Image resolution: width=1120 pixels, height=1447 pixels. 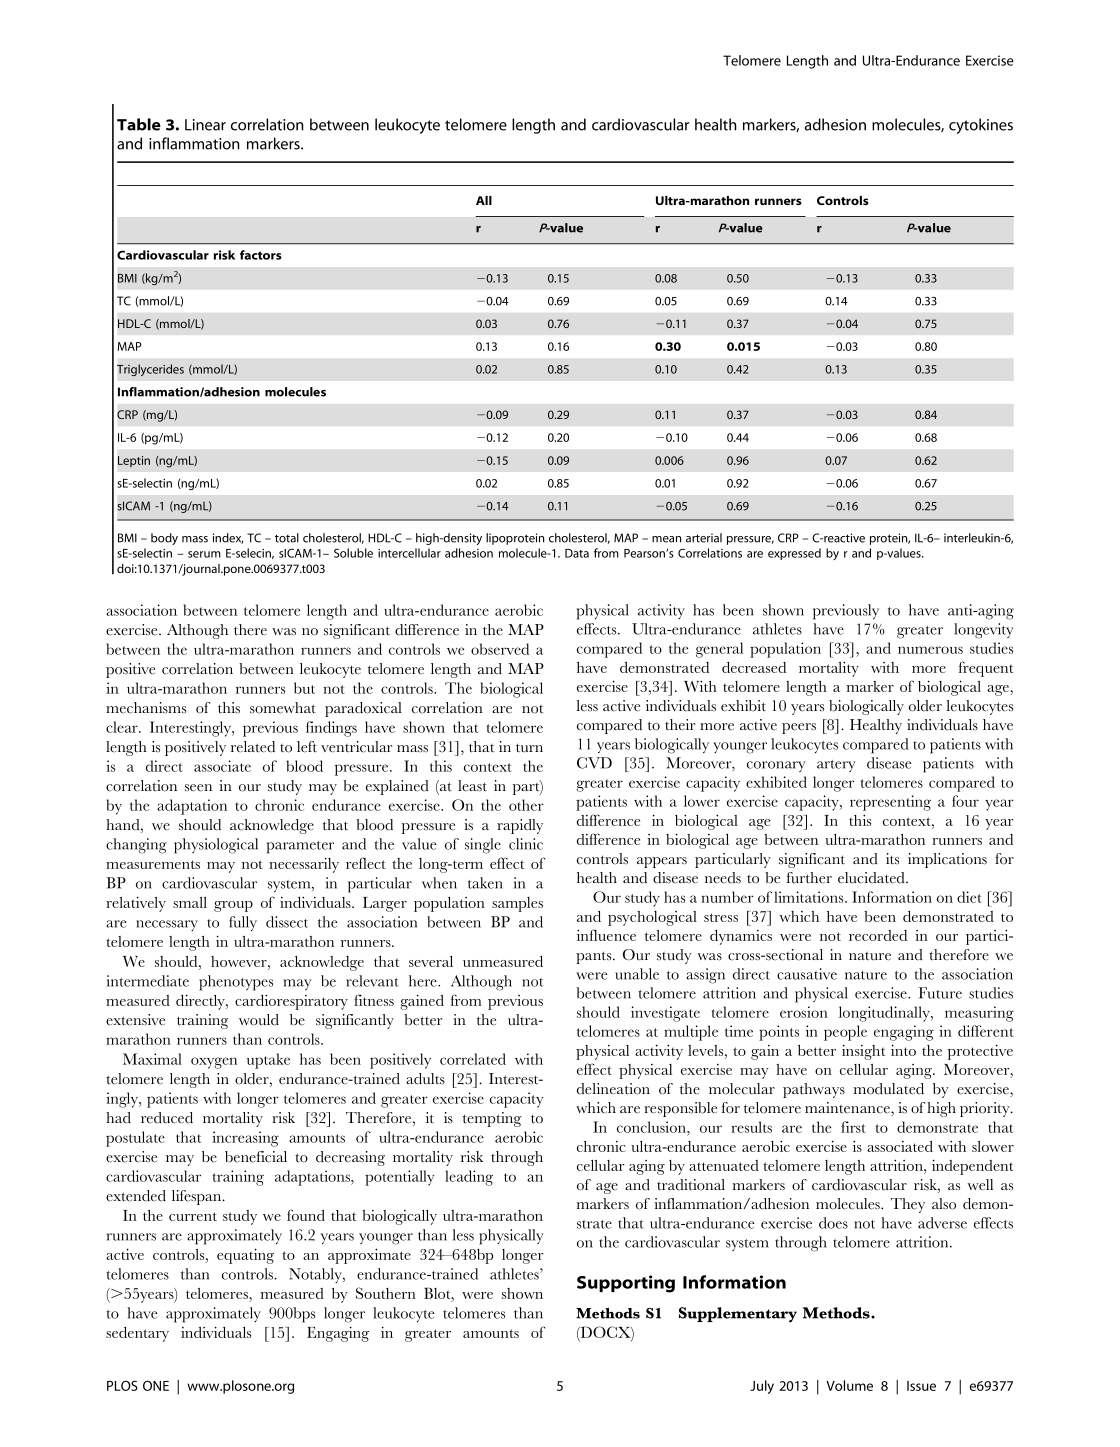 What do you see at coordinates (261, 255) in the screenshot?
I see `factors` at bounding box center [261, 255].
